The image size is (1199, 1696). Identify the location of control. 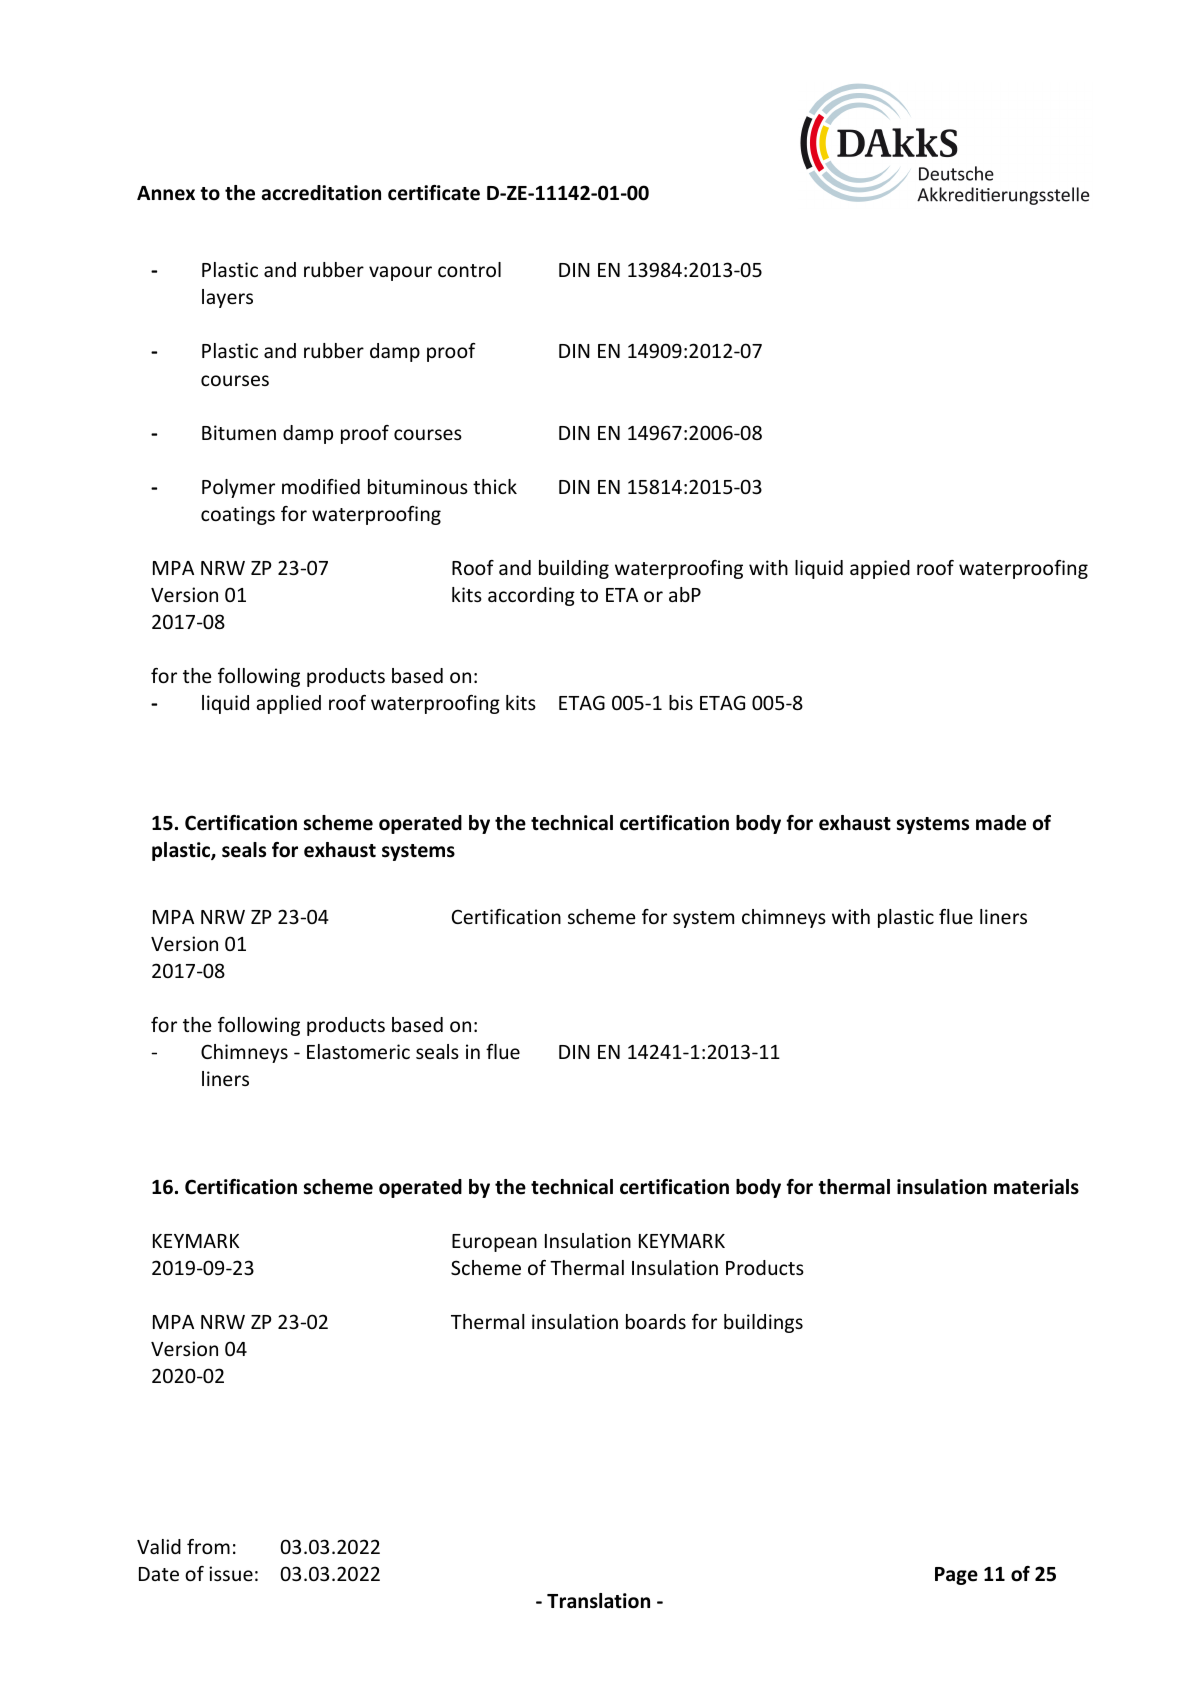
(469, 269).
